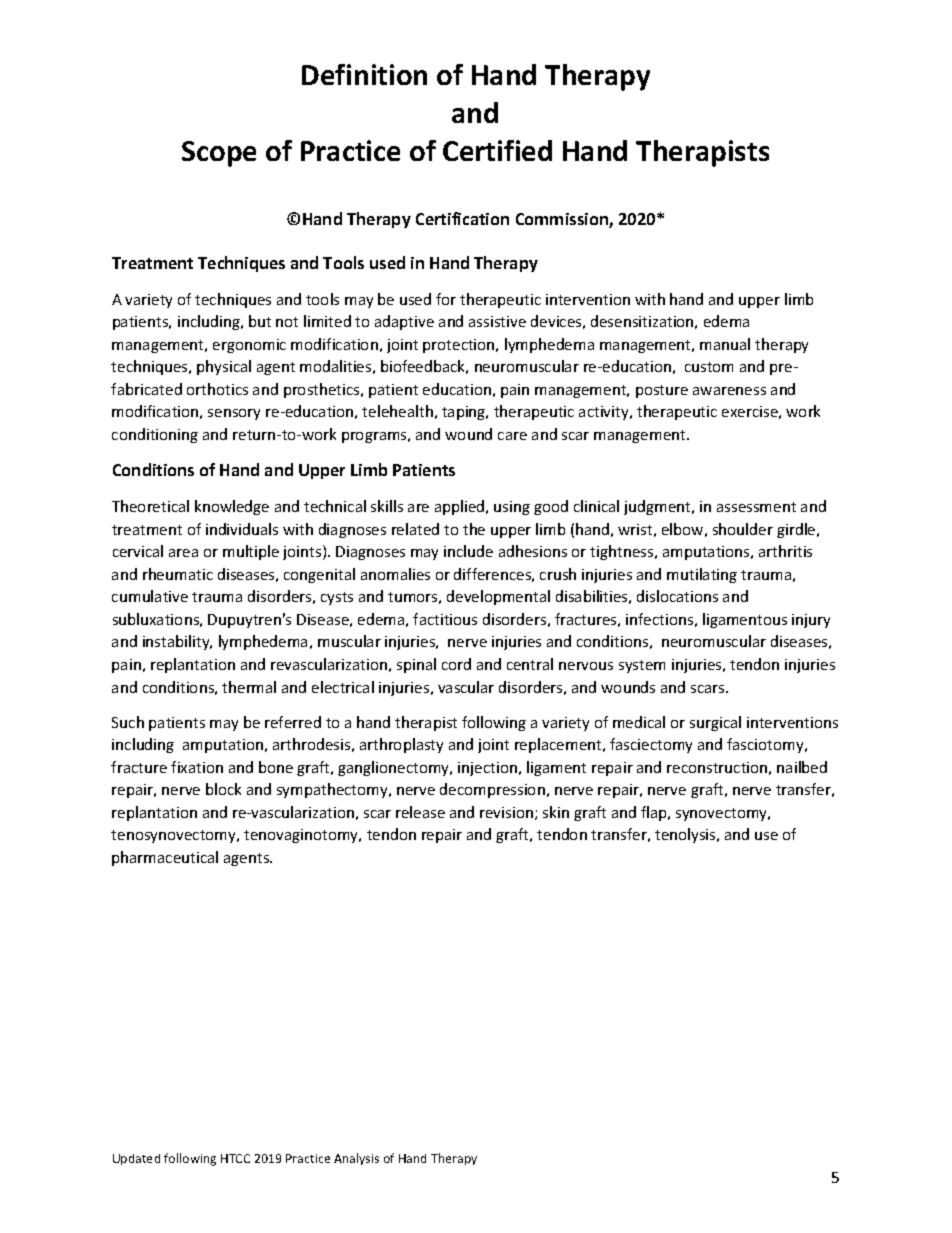 Image resolution: width=952 pixels, height=1233 pixels. What do you see at coordinates (725, 344) in the screenshot?
I see `manual` at bounding box center [725, 344].
